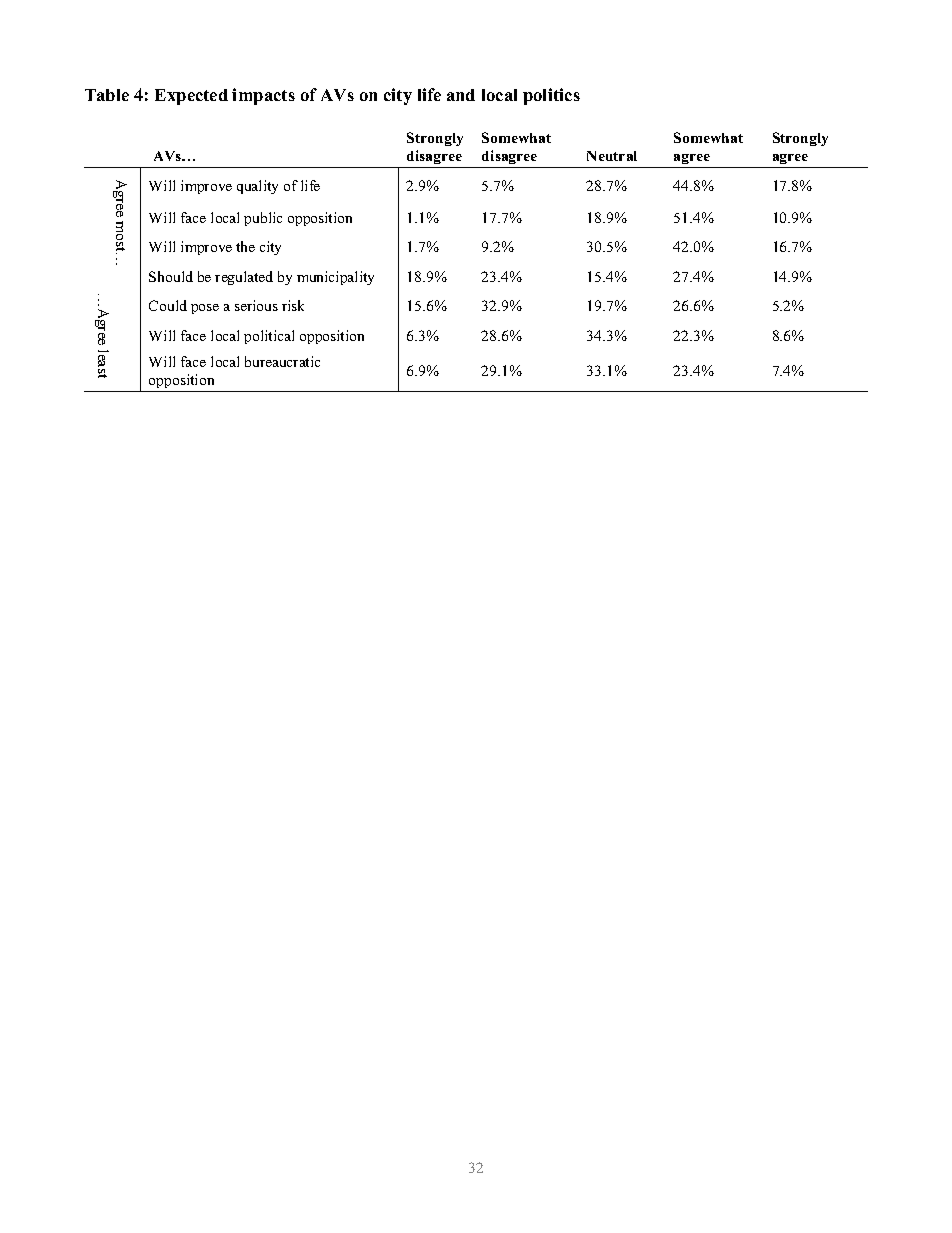 The image size is (952, 1233). I want to click on bureaucratic, so click(282, 361).
